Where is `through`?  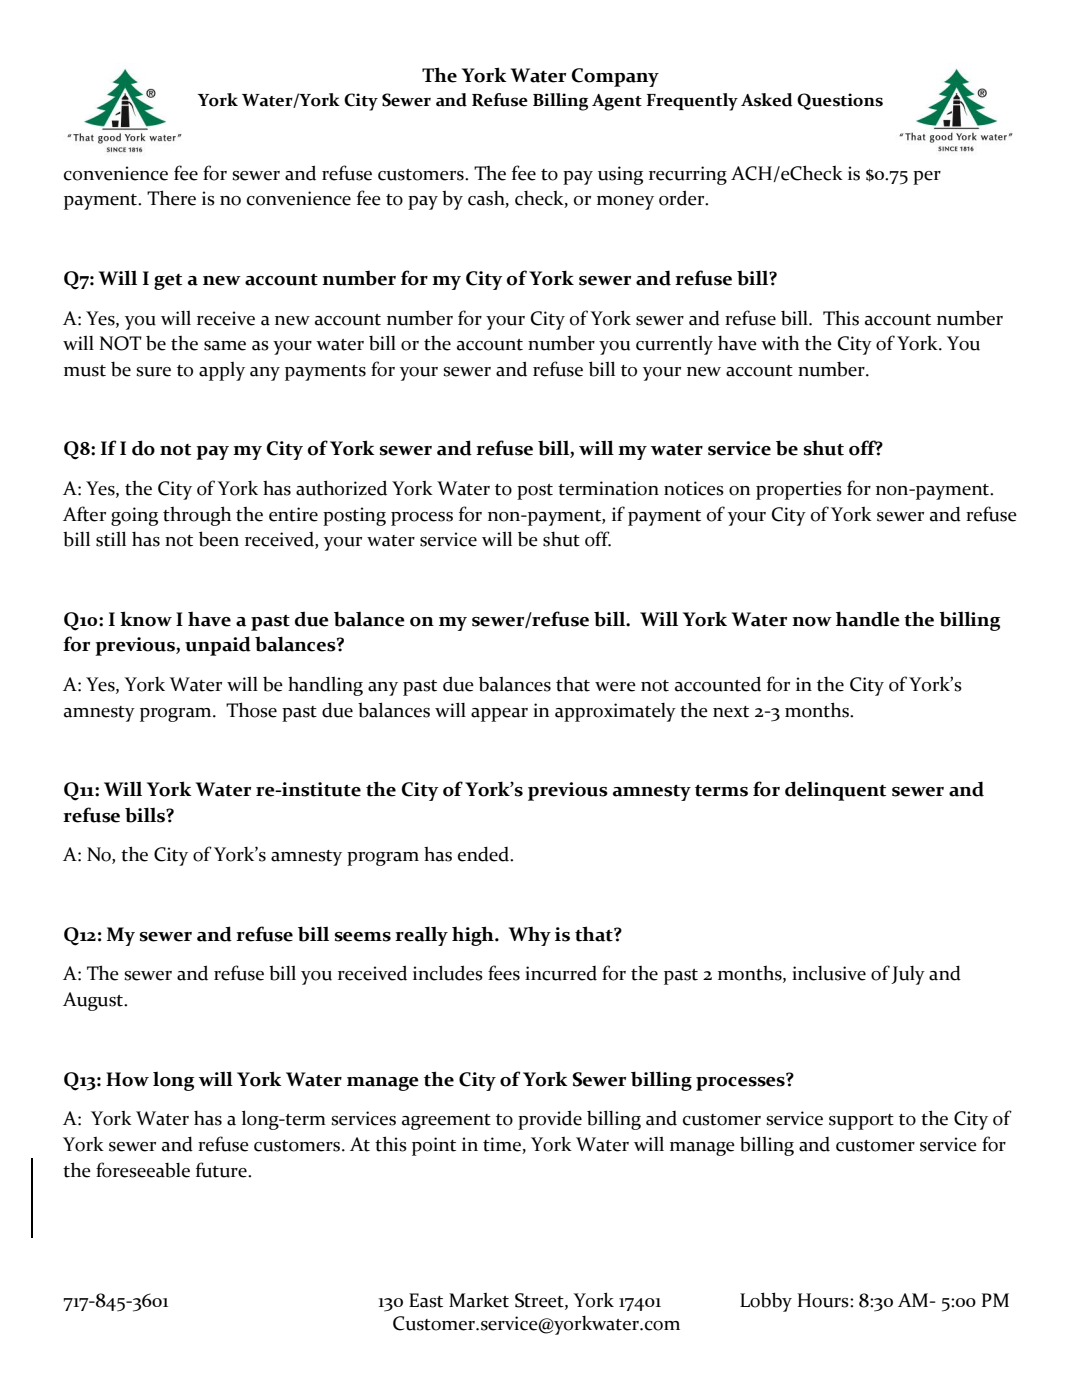 through is located at coordinates (197, 516).
